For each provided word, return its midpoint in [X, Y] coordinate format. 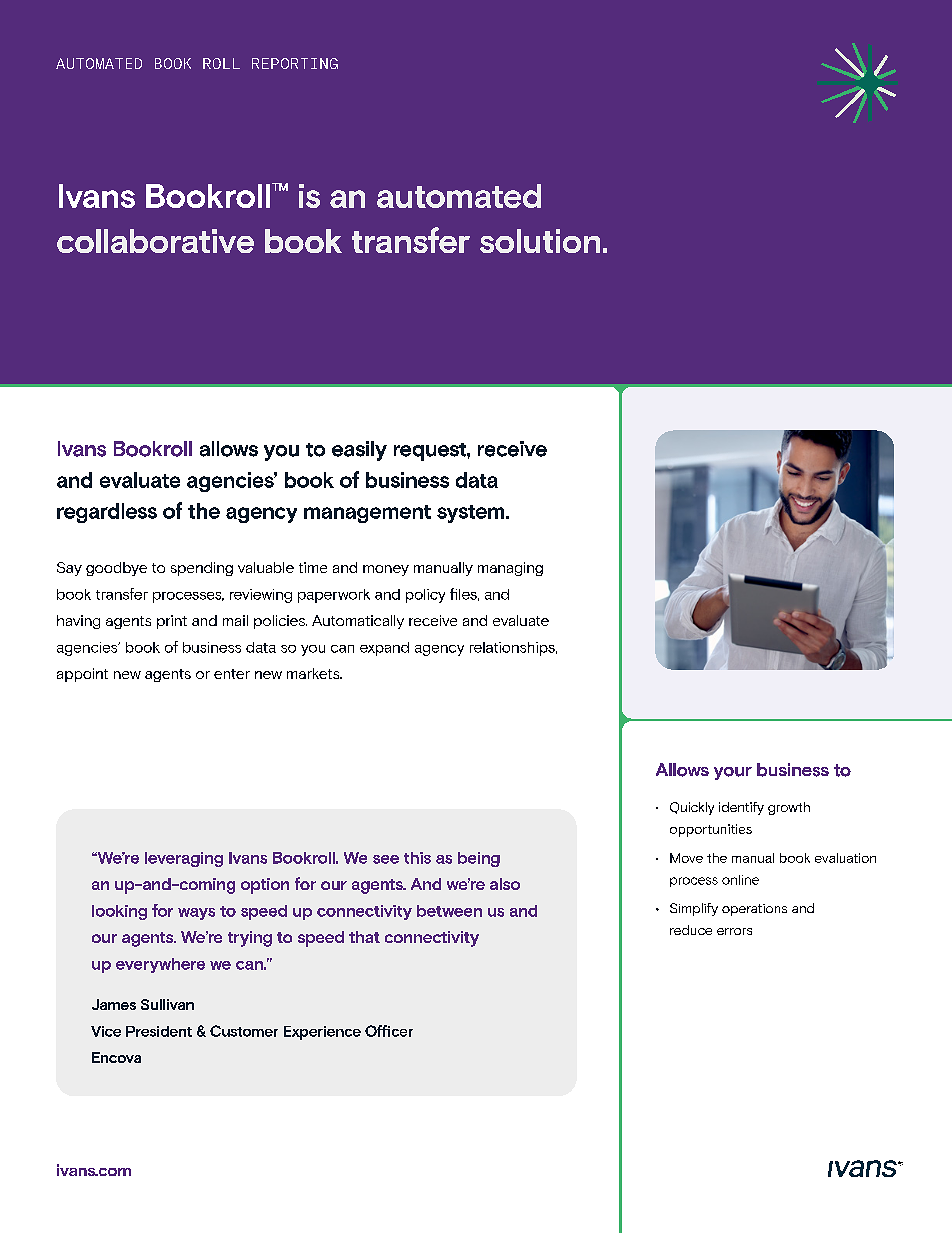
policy [425, 596]
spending [202, 569]
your [733, 773]
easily [359, 451]
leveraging [184, 859]
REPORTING [295, 63]
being [479, 859]
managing [510, 569]
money [386, 570]
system [472, 514]
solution [540, 241]
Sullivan [167, 1004]
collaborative [155, 241]
